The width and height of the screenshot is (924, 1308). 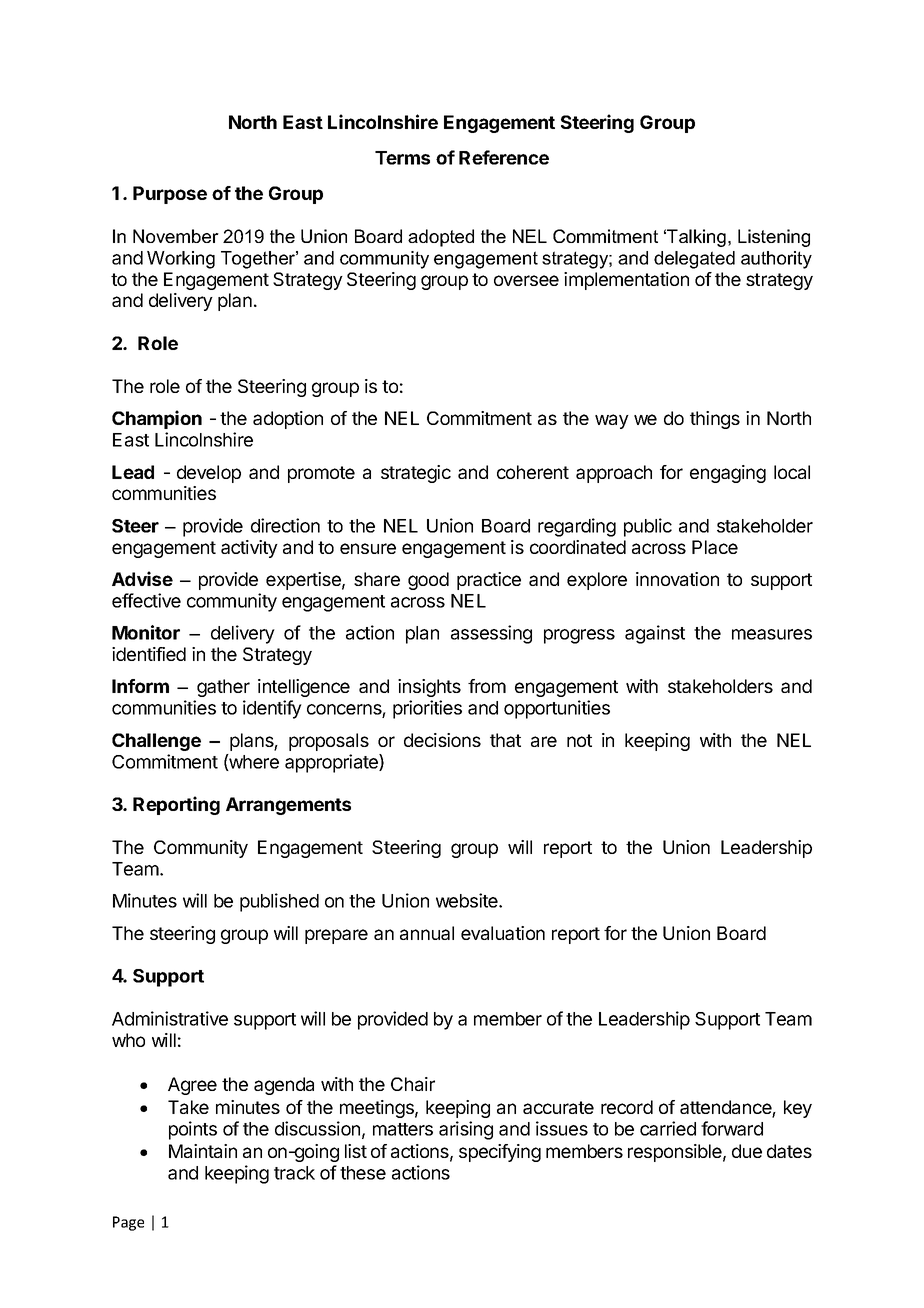 I want to click on not, so click(x=579, y=740).
